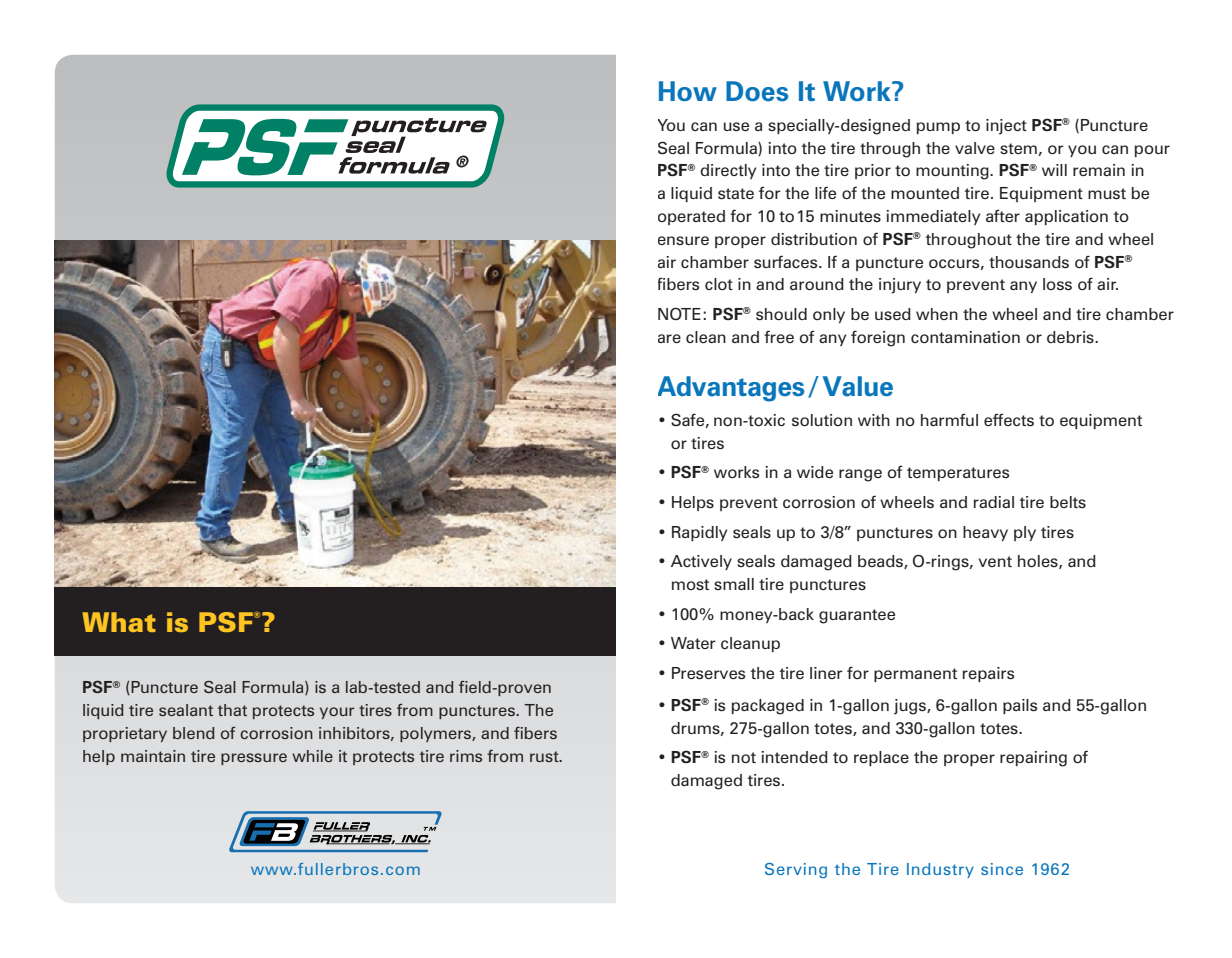 This page has width=1232, height=958. Describe the element at coordinates (857, 616) in the page. I see `guarantee` at that location.
